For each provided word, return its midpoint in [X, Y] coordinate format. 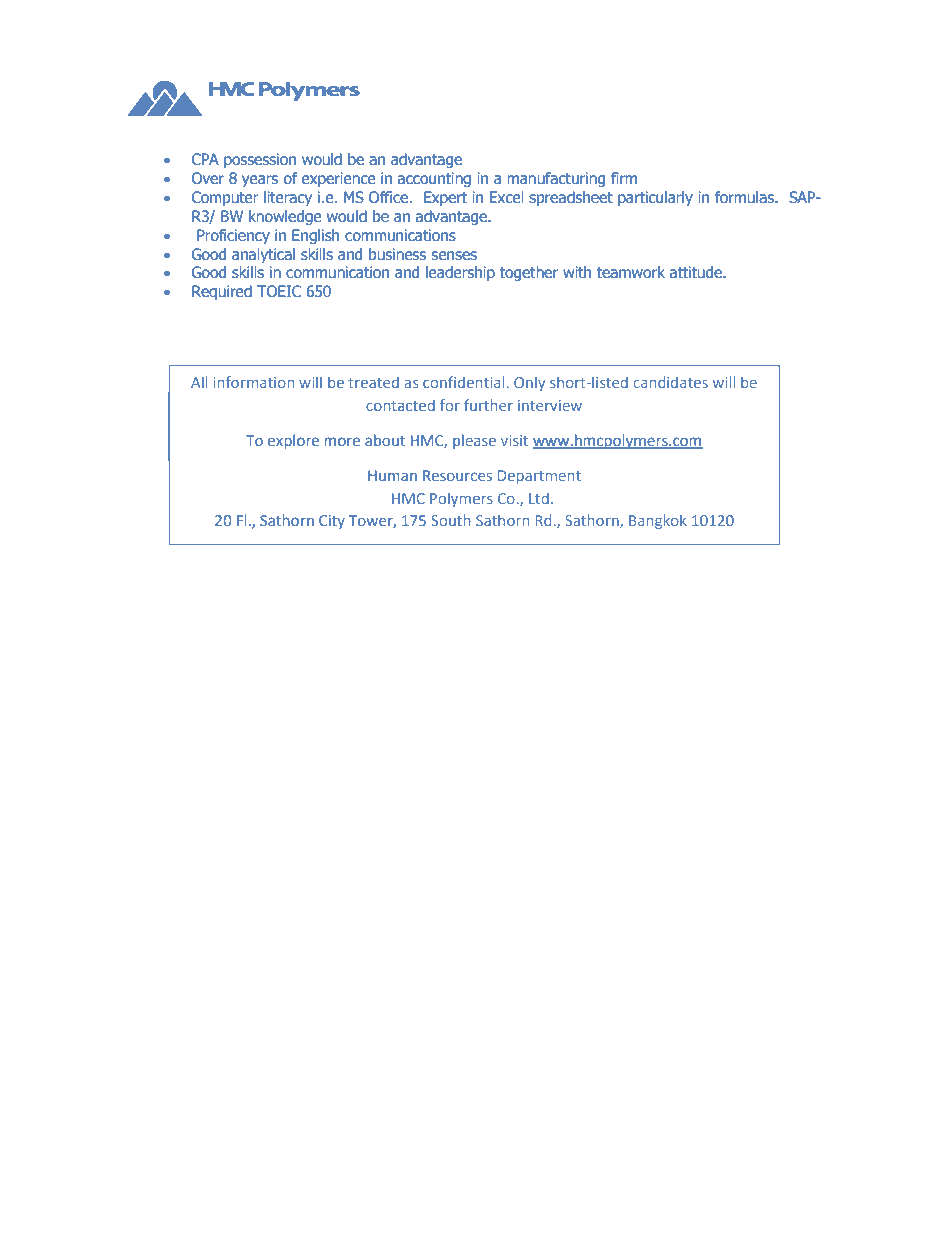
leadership [460, 273]
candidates [670, 382]
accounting [434, 179]
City [332, 522]
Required [222, 292]
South [451, 520]
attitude [696, 272]
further [488, 405]
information [253, 382]
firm [624, 178]
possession [260, 160]
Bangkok [658, 521]
